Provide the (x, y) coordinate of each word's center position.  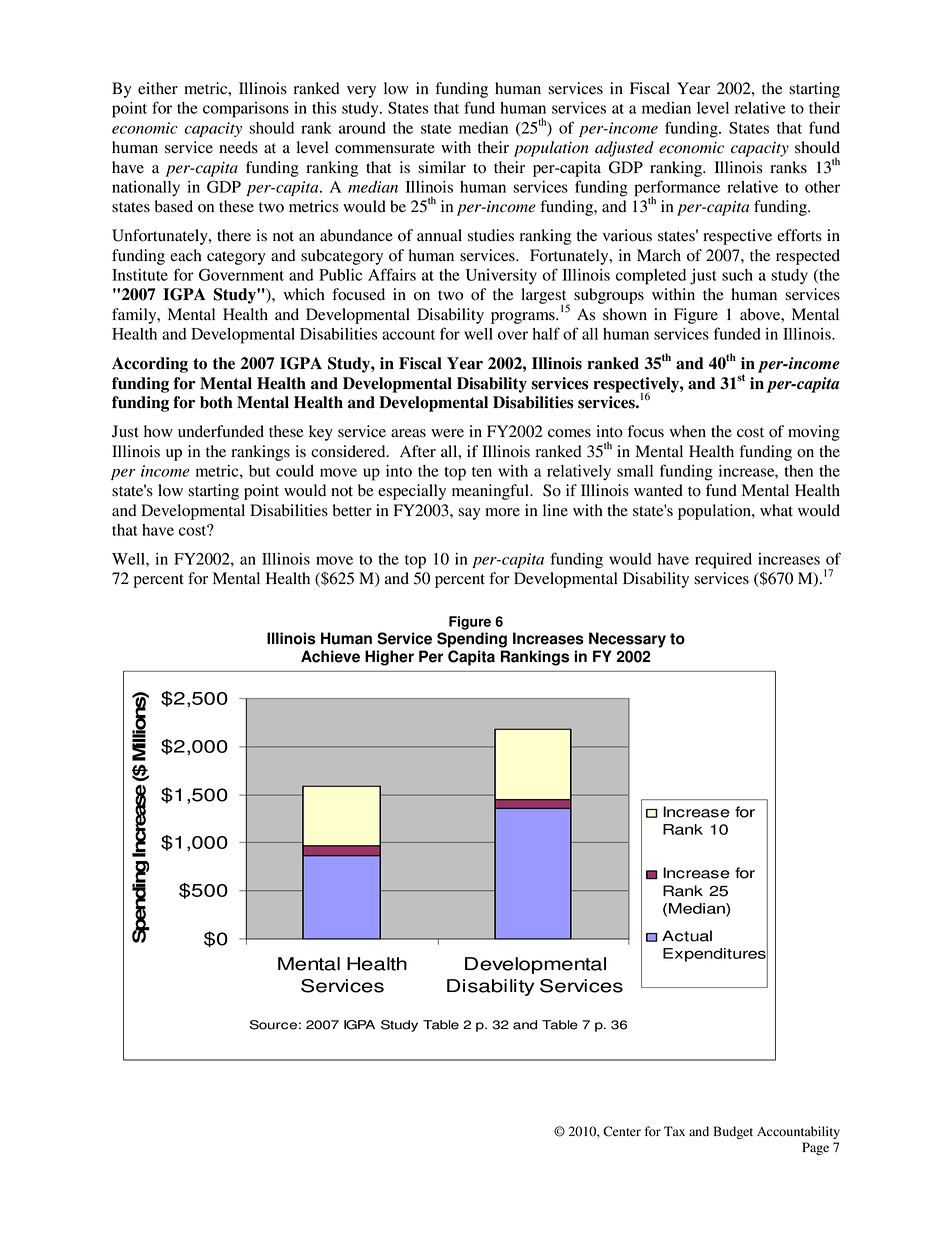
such (737, 275)
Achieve (330, 656)
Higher (389, 658)
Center (622, 1131)
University (501, 277)
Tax (674, 1131)
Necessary (627, 640)
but (259, 471)
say (469, 514)
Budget (733, 1132)
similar (442, 167)
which (304, 294)
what (776, 510)
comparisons (246, 110)
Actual (687, 936)
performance (677, 189)
